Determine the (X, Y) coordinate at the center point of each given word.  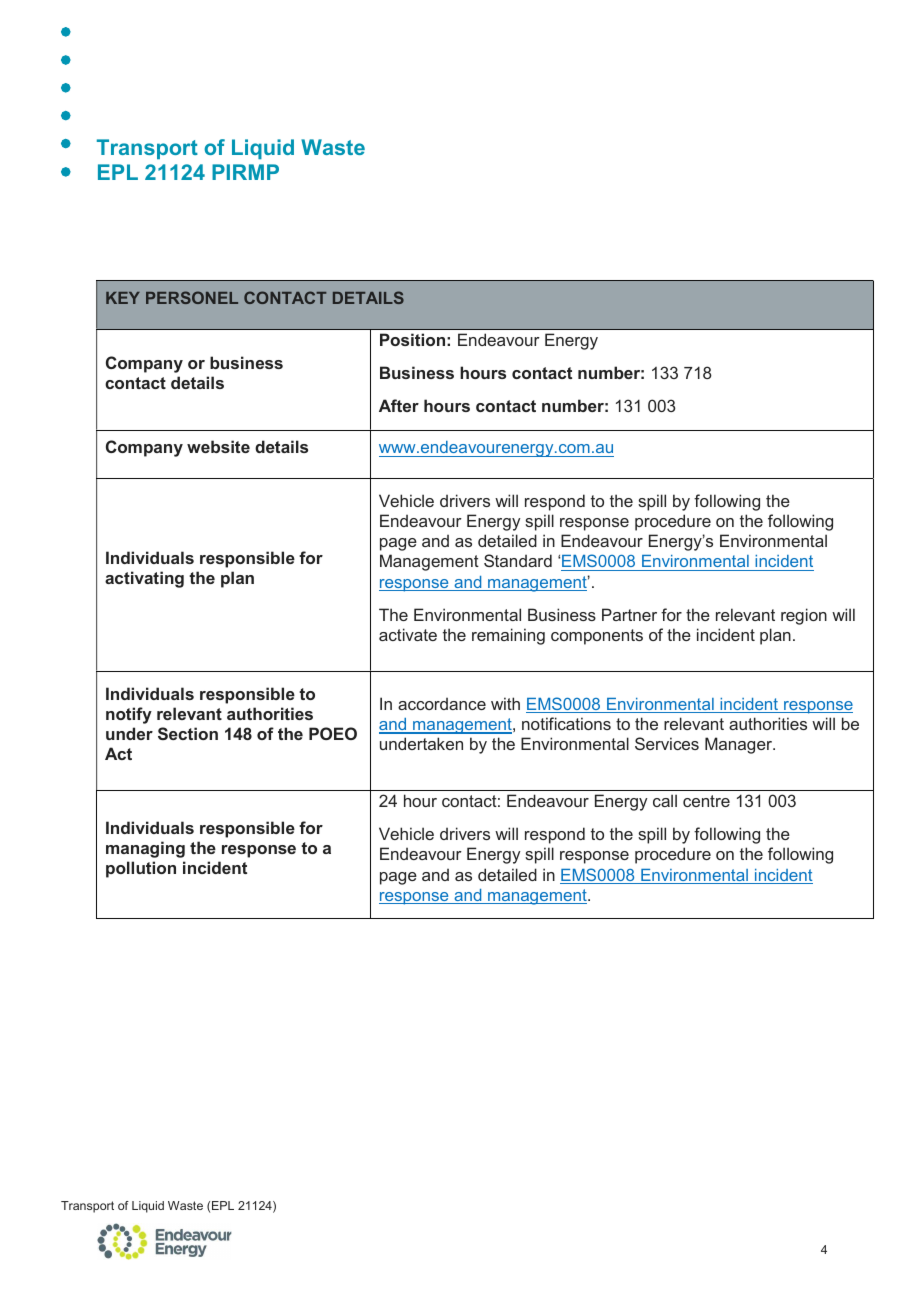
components (597, 637)
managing (145, 849)
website (218, 446)
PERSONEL (192, 297)
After (399, 405)
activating (144, 579)
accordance (442, 703)
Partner (629, 614)
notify (129, 715)
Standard (518, 560)
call (665, 800)
